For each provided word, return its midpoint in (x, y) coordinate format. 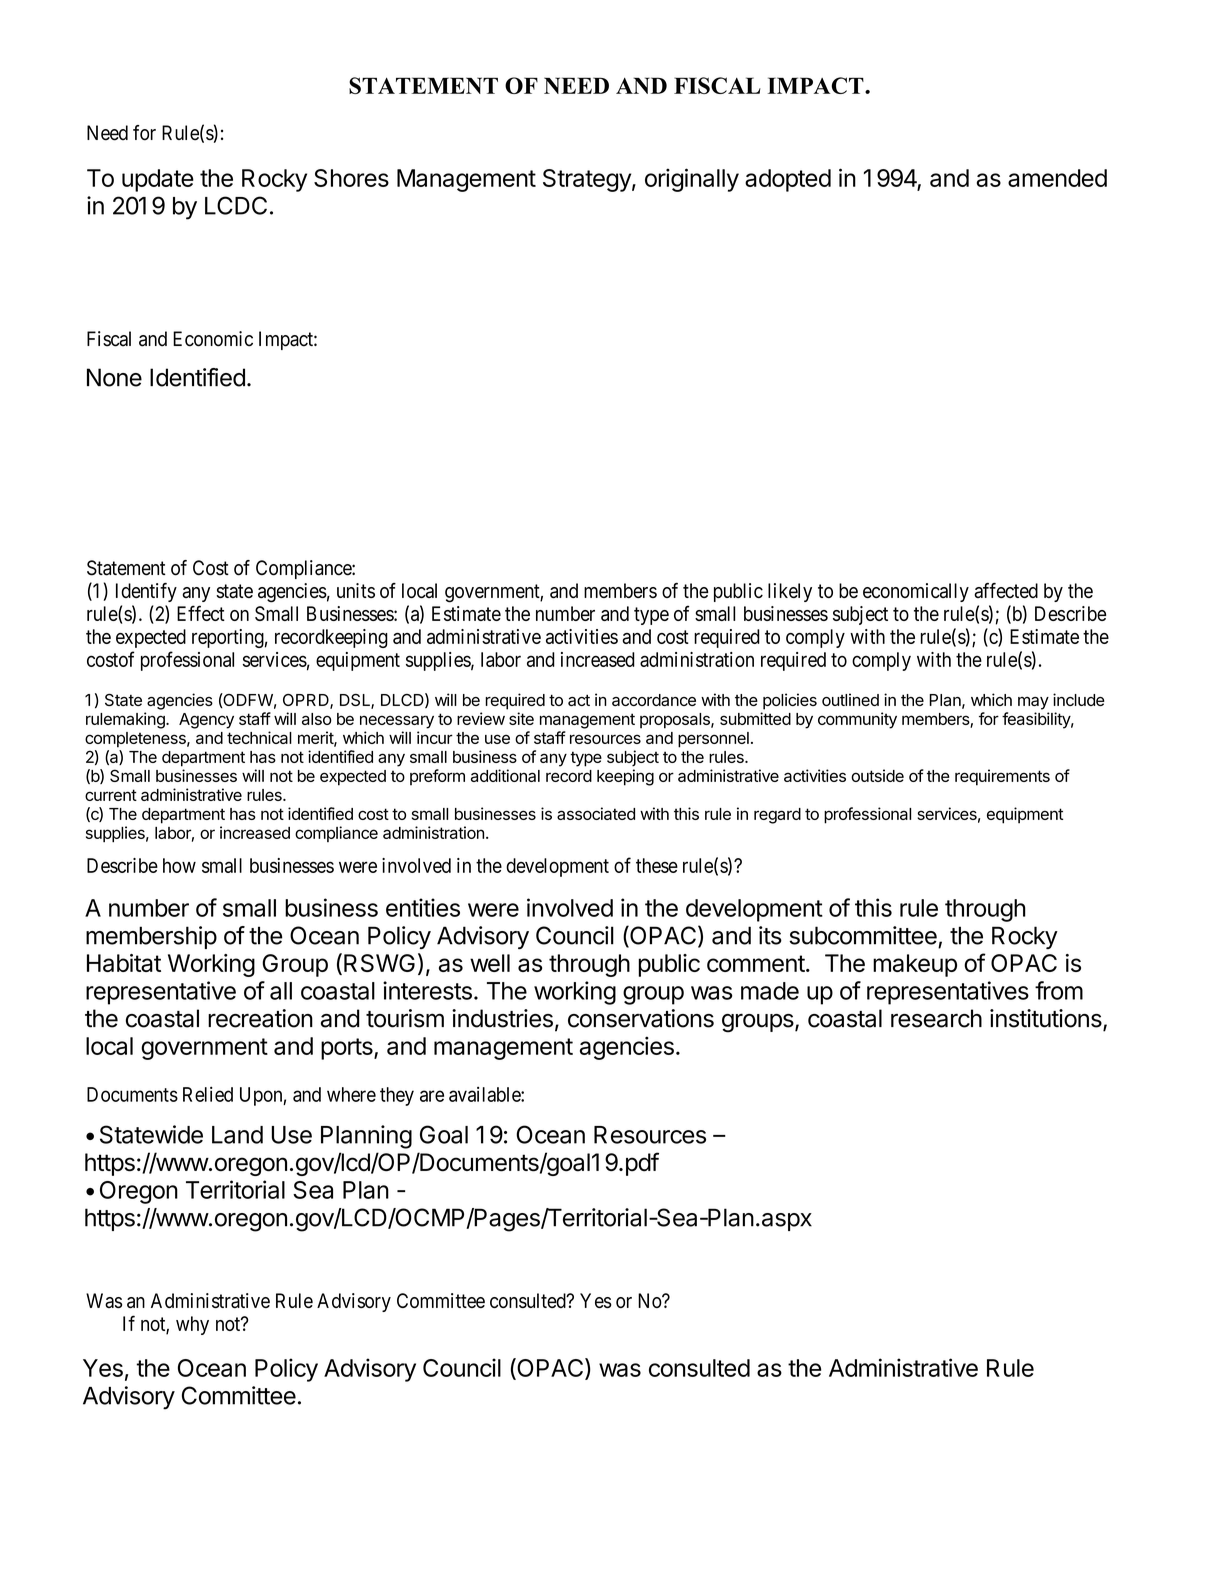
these (657, 865)
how (179, 865)
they (397, 1096)
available (485, 1094)
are (432, 1096)
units (356, 590)
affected (1006, 590)
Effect (201, 613)
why (192, 1325)
